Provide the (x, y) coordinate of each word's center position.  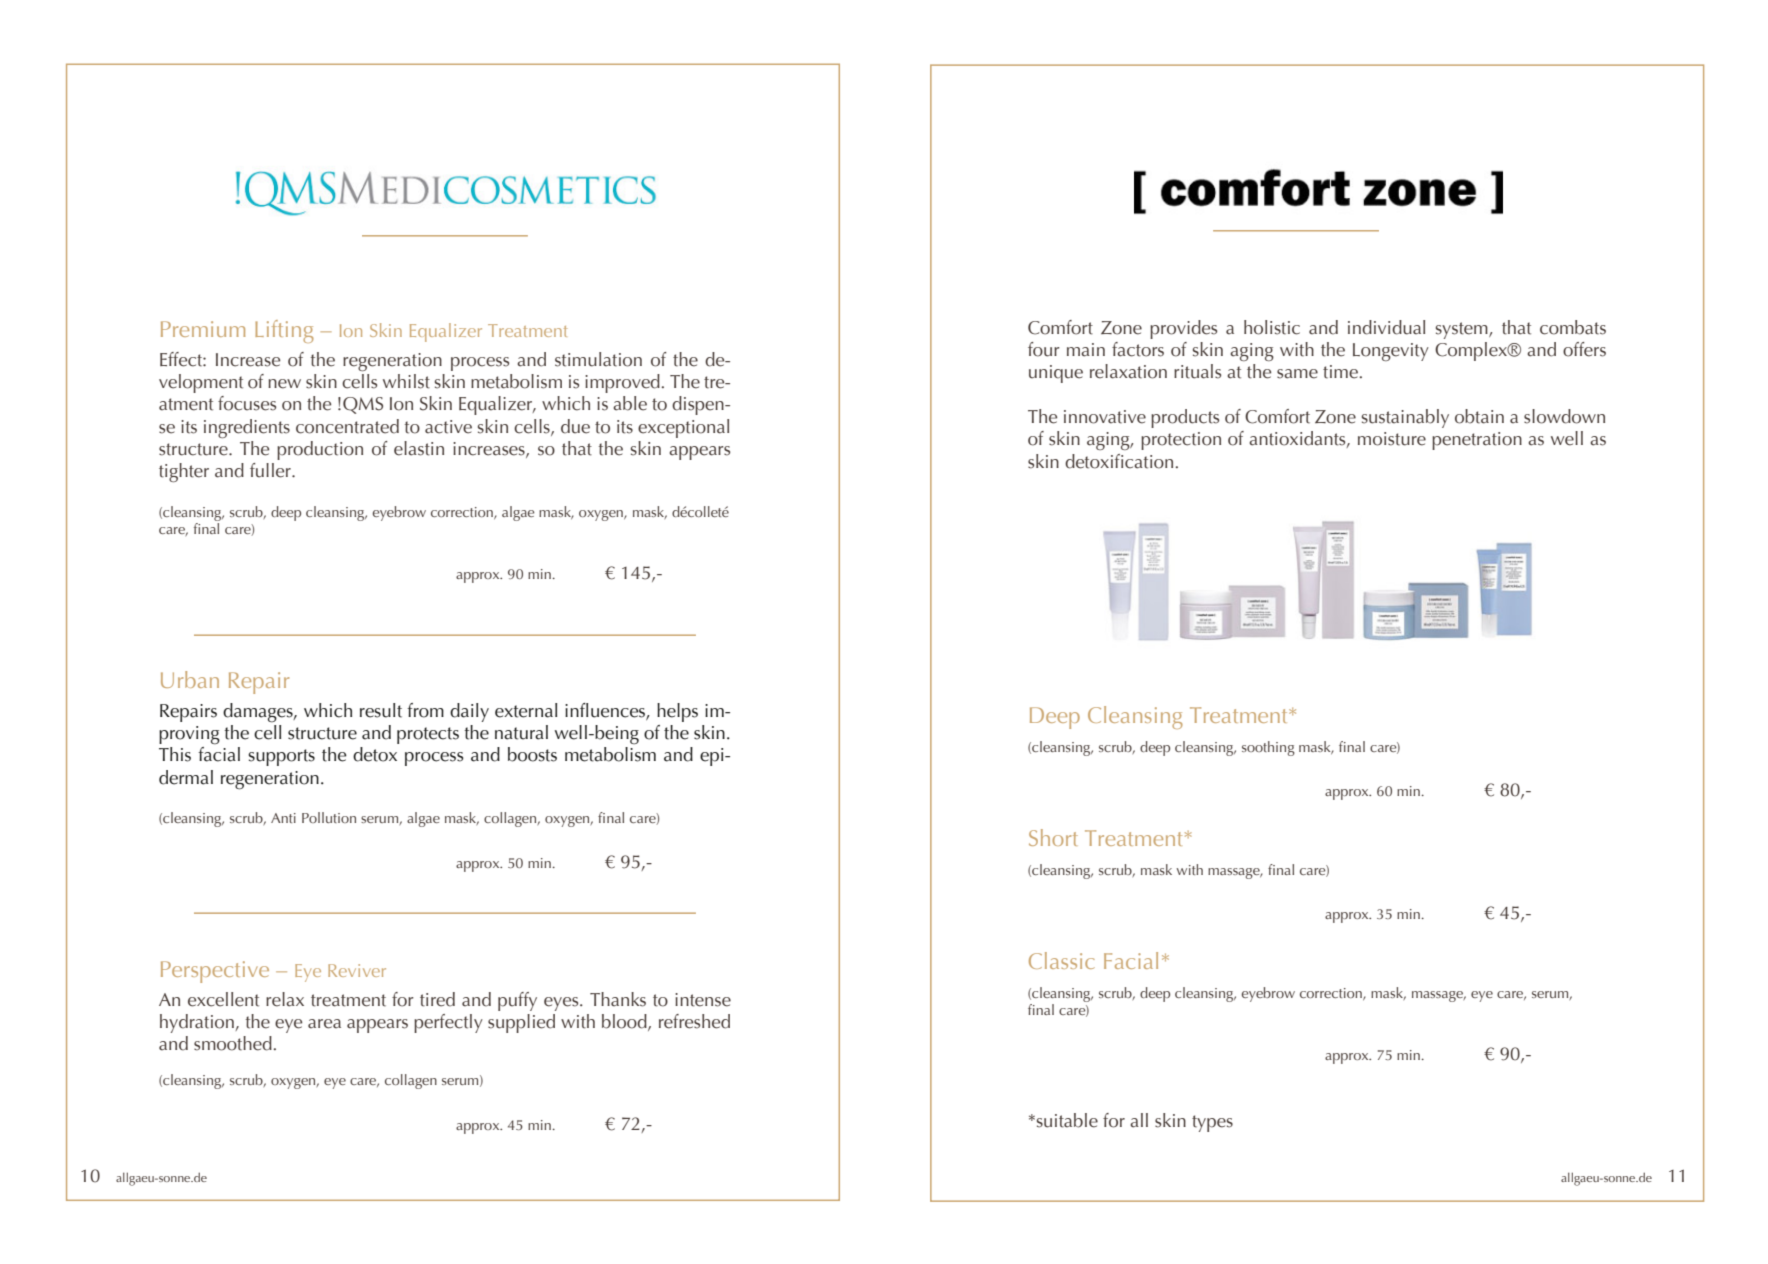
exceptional (683, 428)
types (1212, 1123)
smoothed (234, 1043)
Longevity (1391, 352)
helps (677, 712)
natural (521, 732)
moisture (1392, 439)
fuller (271, 470)
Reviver (357, 970)
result (381, 710)
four (1044, 349)
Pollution (329, 817)
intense (703, 1000)
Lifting (284, 331)
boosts (532, 754)
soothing (1268, 748)
